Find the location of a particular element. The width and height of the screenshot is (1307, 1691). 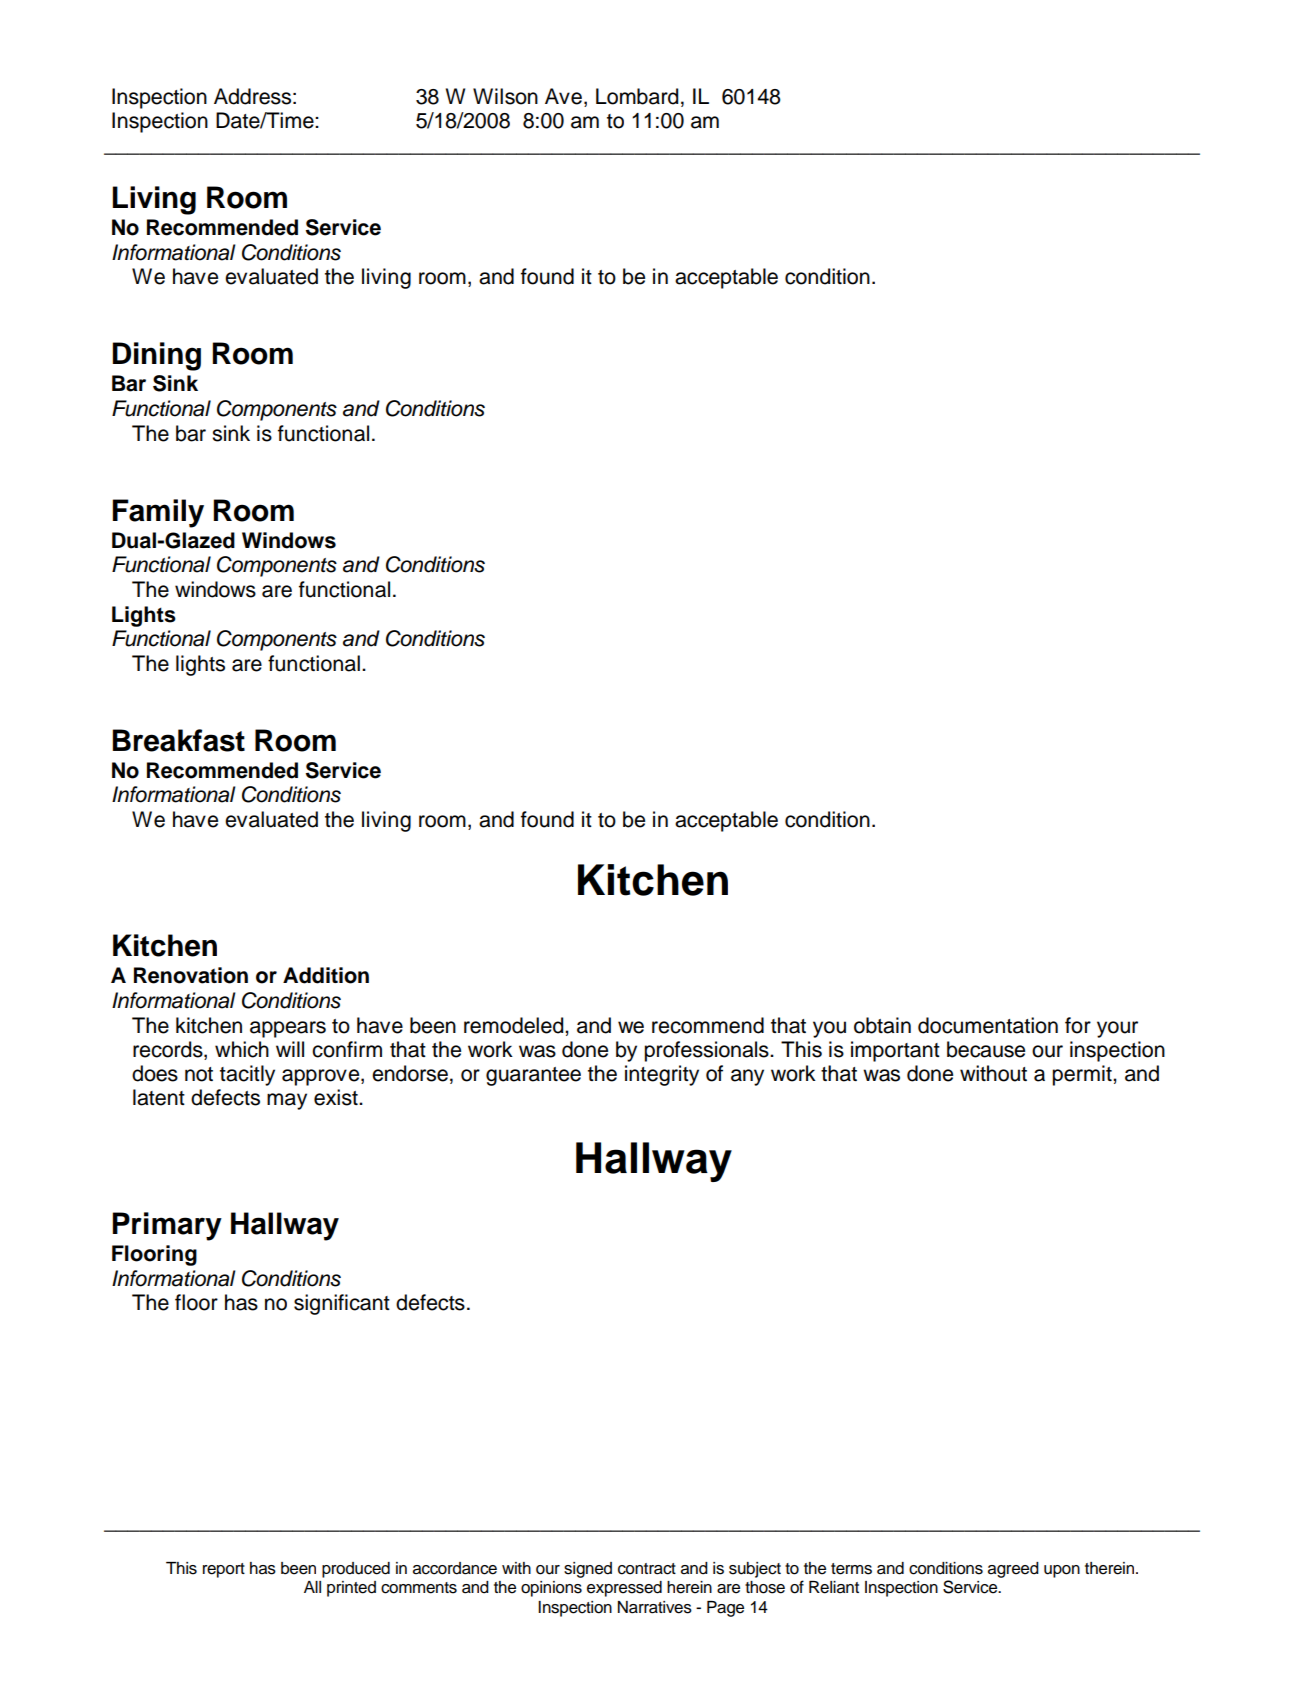

Wilson is located at coordinates (505, 96).
